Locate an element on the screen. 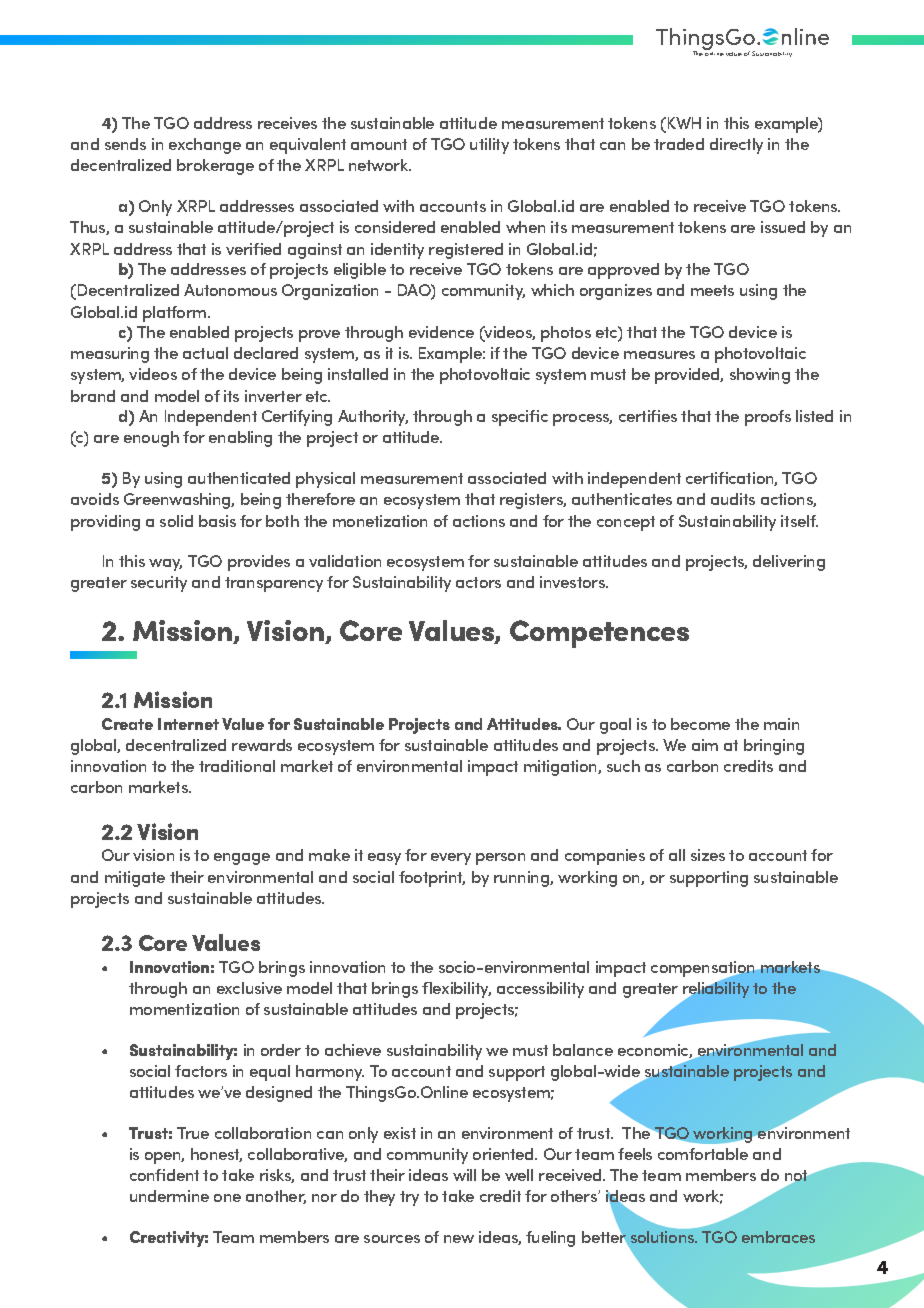 This screenshot has width=924, height=1308. brokerage is located at coordinates (215, 167).
